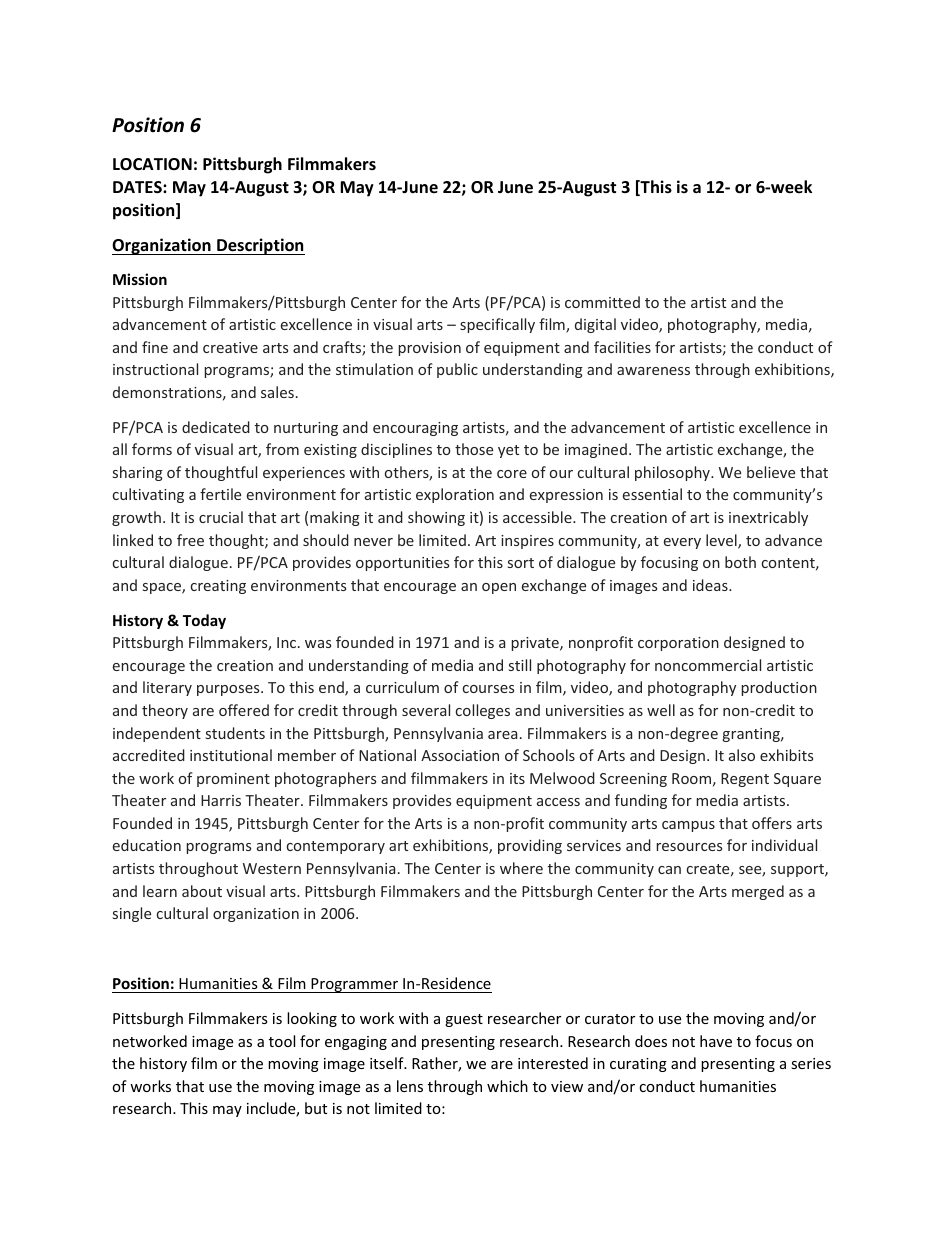 The width and height of the page is (952, 1233). What do you see at coordinates (507, 1086) in the page?
I see `which` at bounding box center [507, 1086].
